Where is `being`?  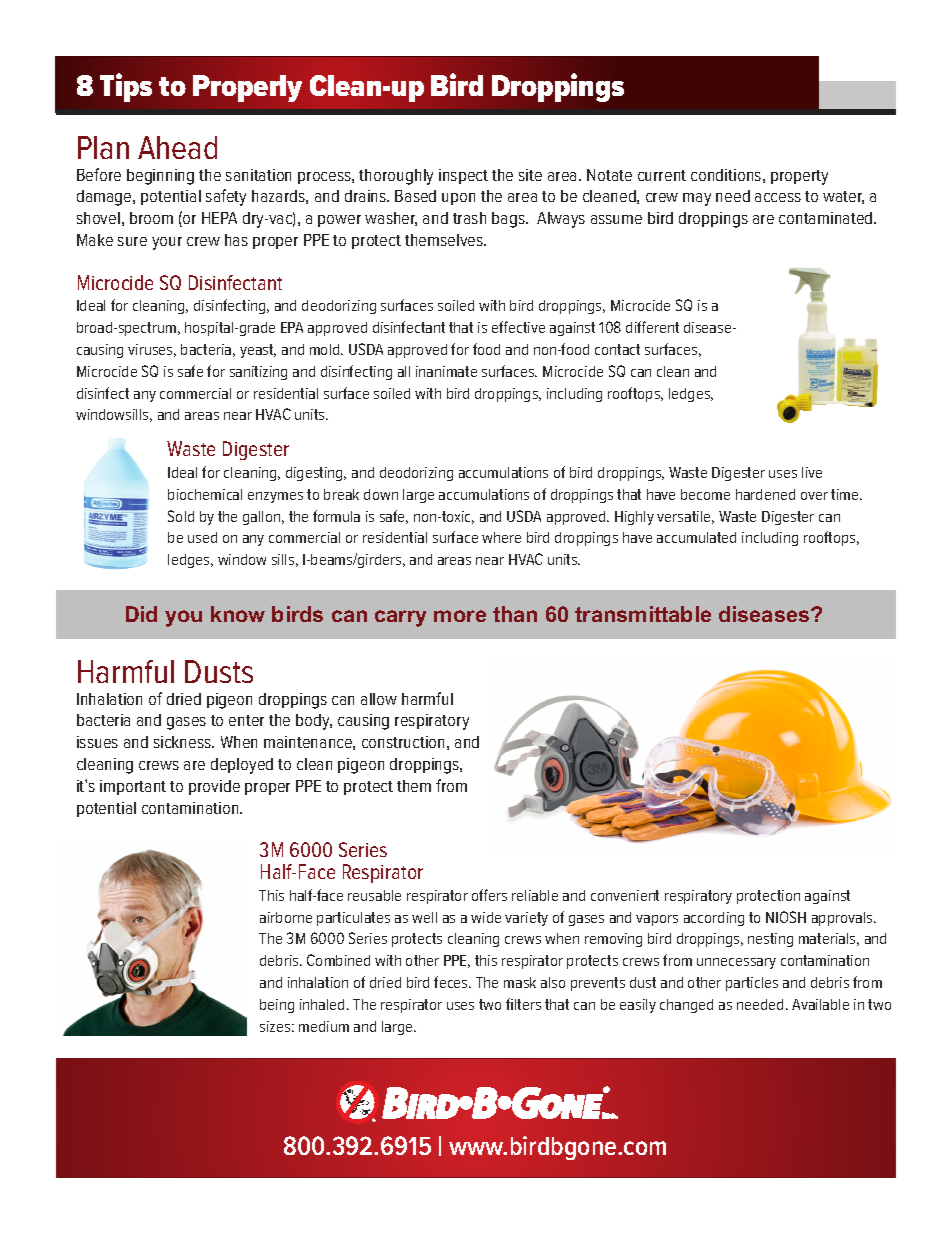 being is located at coordinates (277, 1006).
